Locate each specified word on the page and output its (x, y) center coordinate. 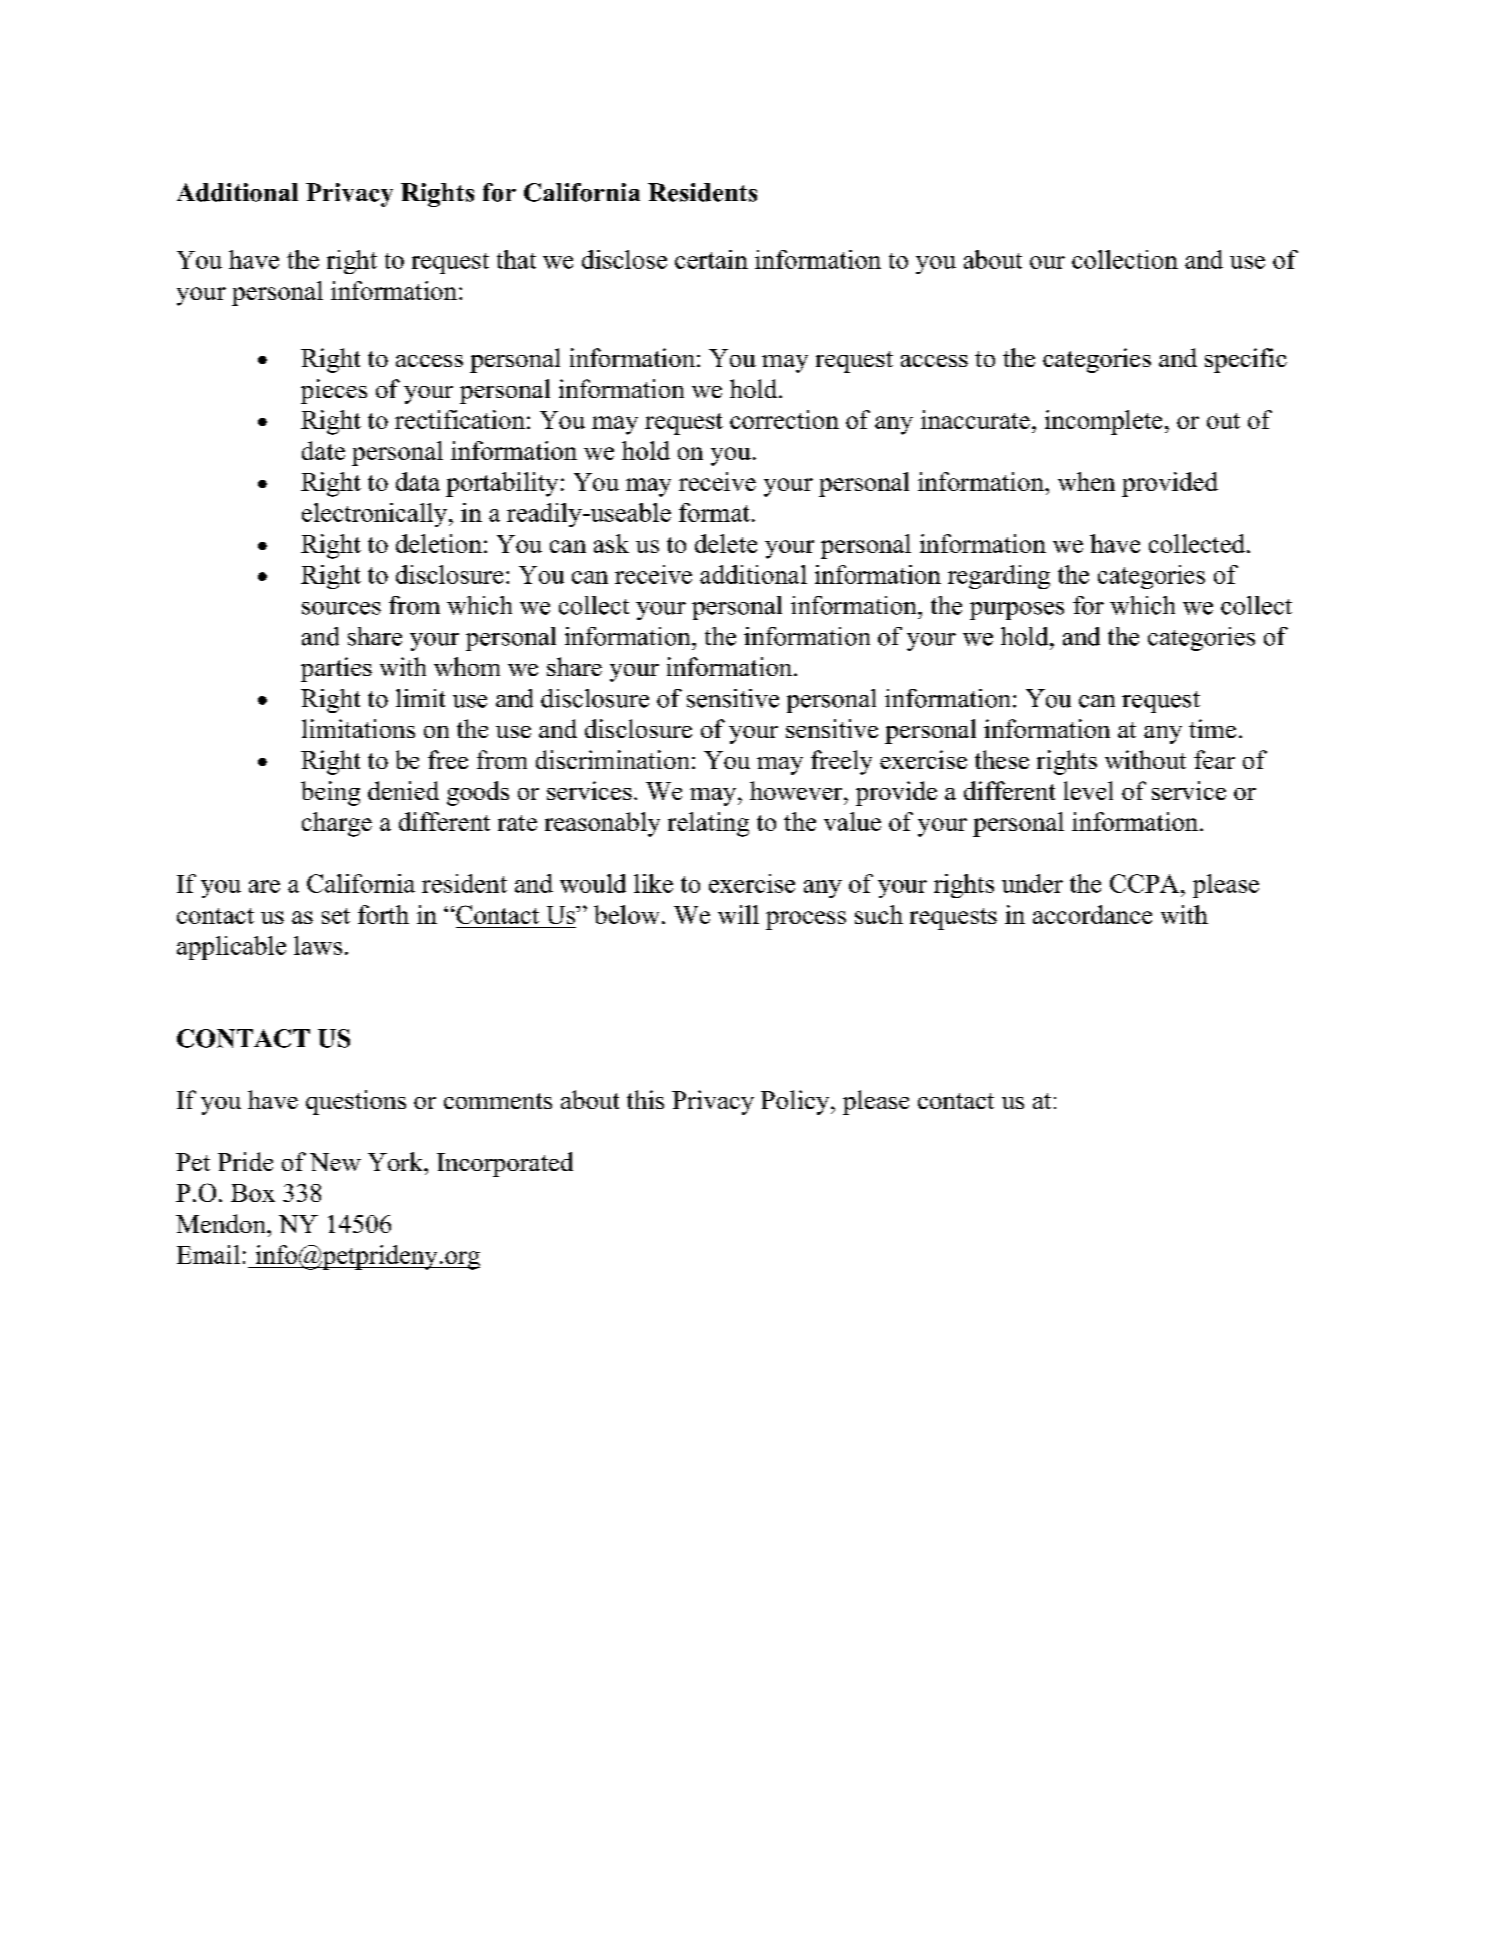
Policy (796, 1102)
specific (1246, 360)
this (645, 1099)
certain (711, 259)
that (516, 259)
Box (253, 1193)
